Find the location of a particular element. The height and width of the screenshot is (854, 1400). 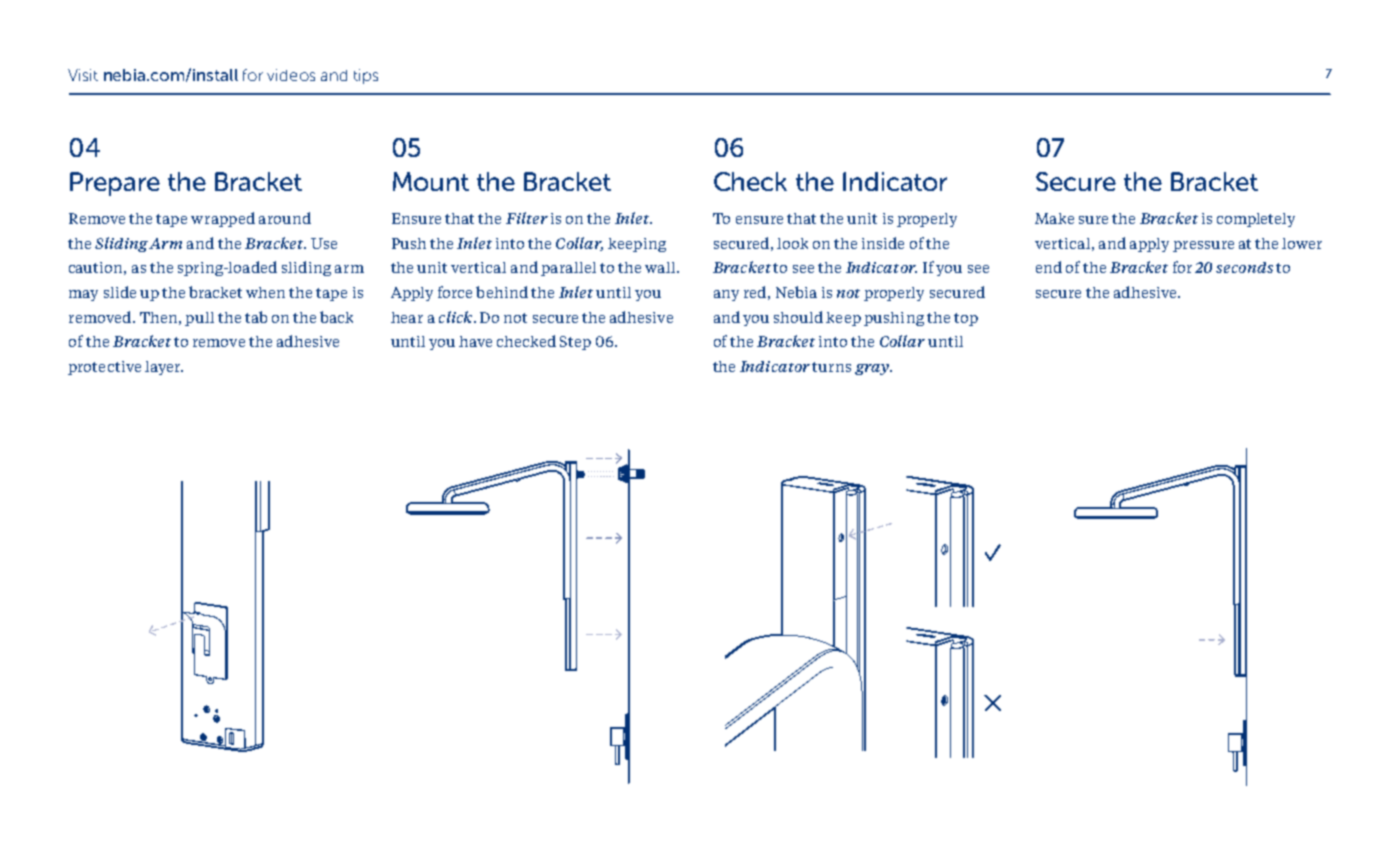

Visit is located at coordinates (83, 75).
